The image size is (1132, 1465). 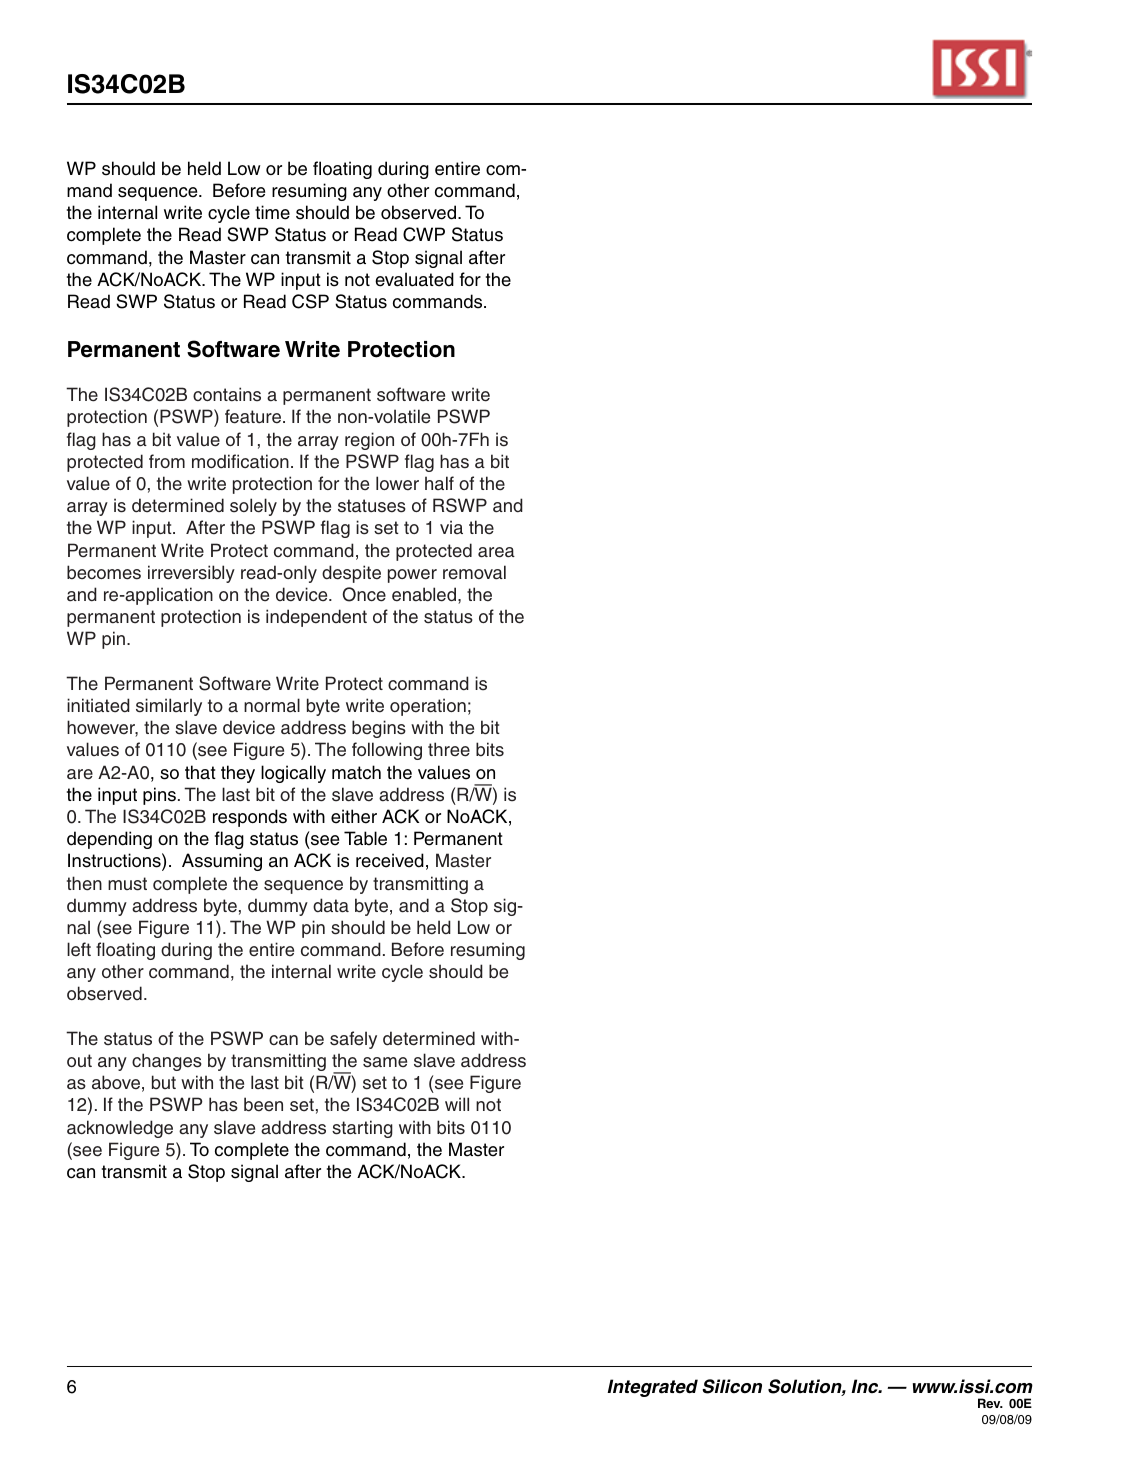 What do you see at coordinates (457, 1104) in the image?
I see `will` at bounding box center [457, 1104].
